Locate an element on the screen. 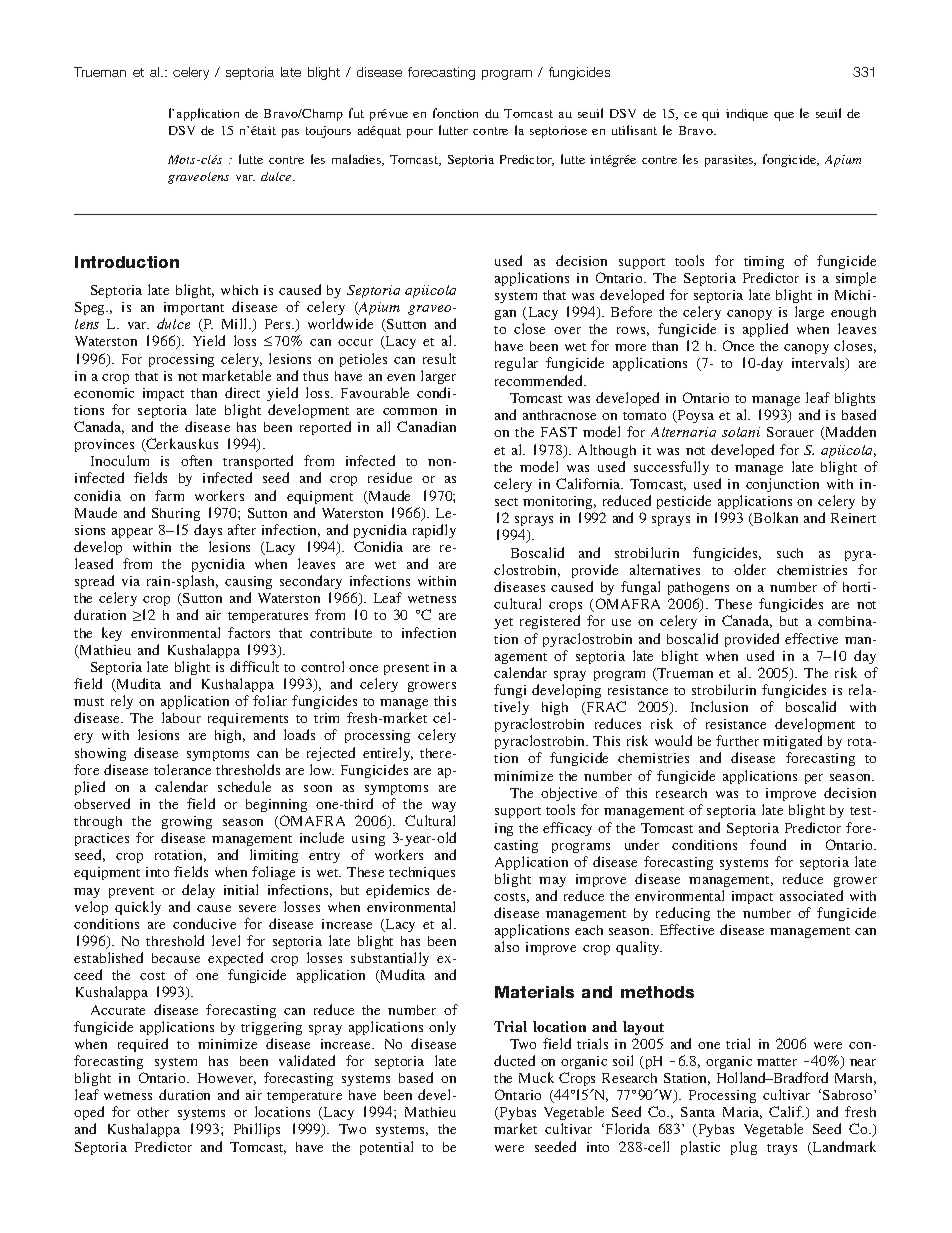  also is located at coordinates (507, 946).
